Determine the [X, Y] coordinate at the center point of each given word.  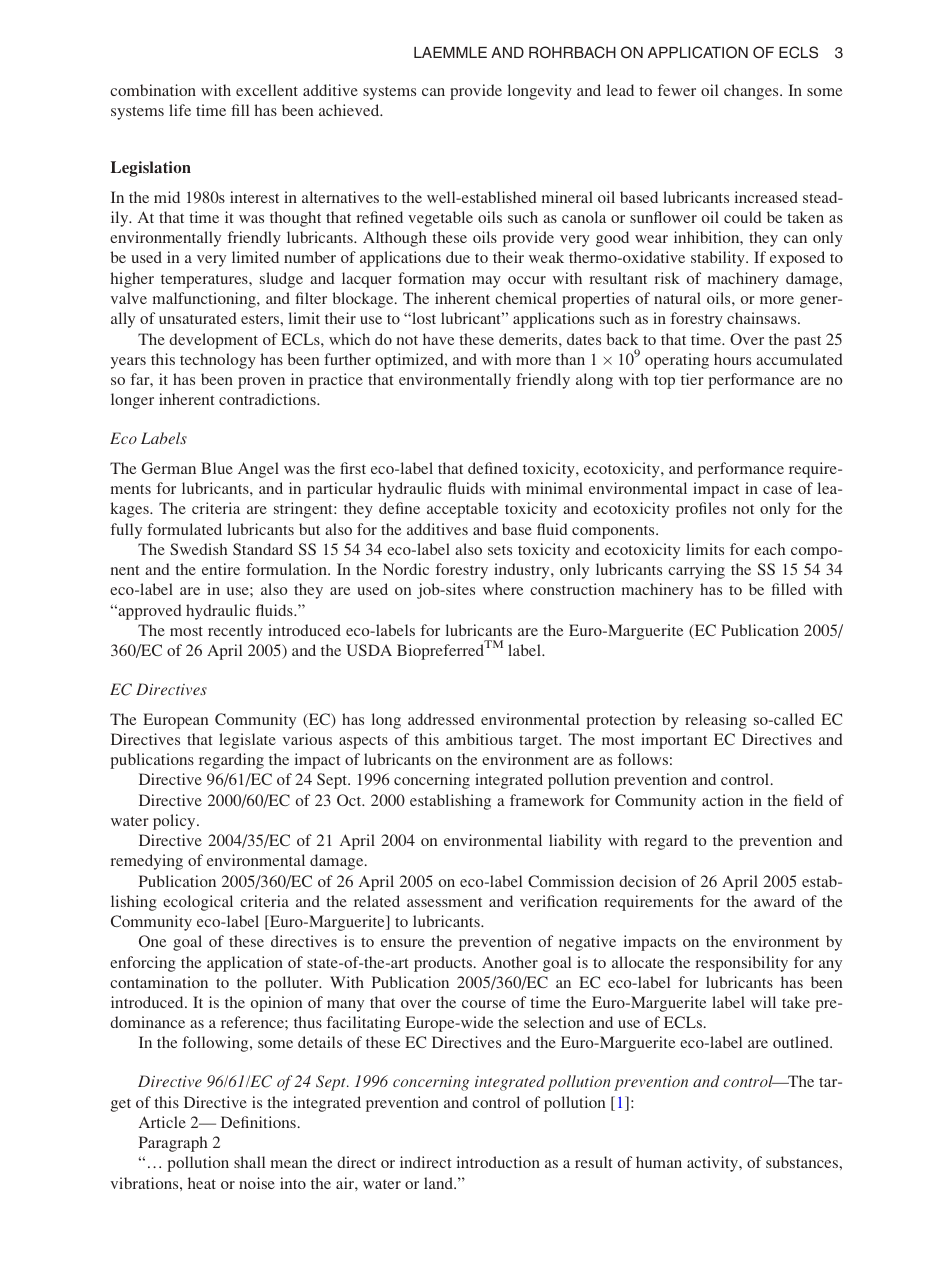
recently [235, 632]
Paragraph [173, 1144]
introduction [498, 1162]
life [180, 110]
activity [713, 1164]
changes [752, 92]
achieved [350, 110]
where [503, 589]
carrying [696, 571]
